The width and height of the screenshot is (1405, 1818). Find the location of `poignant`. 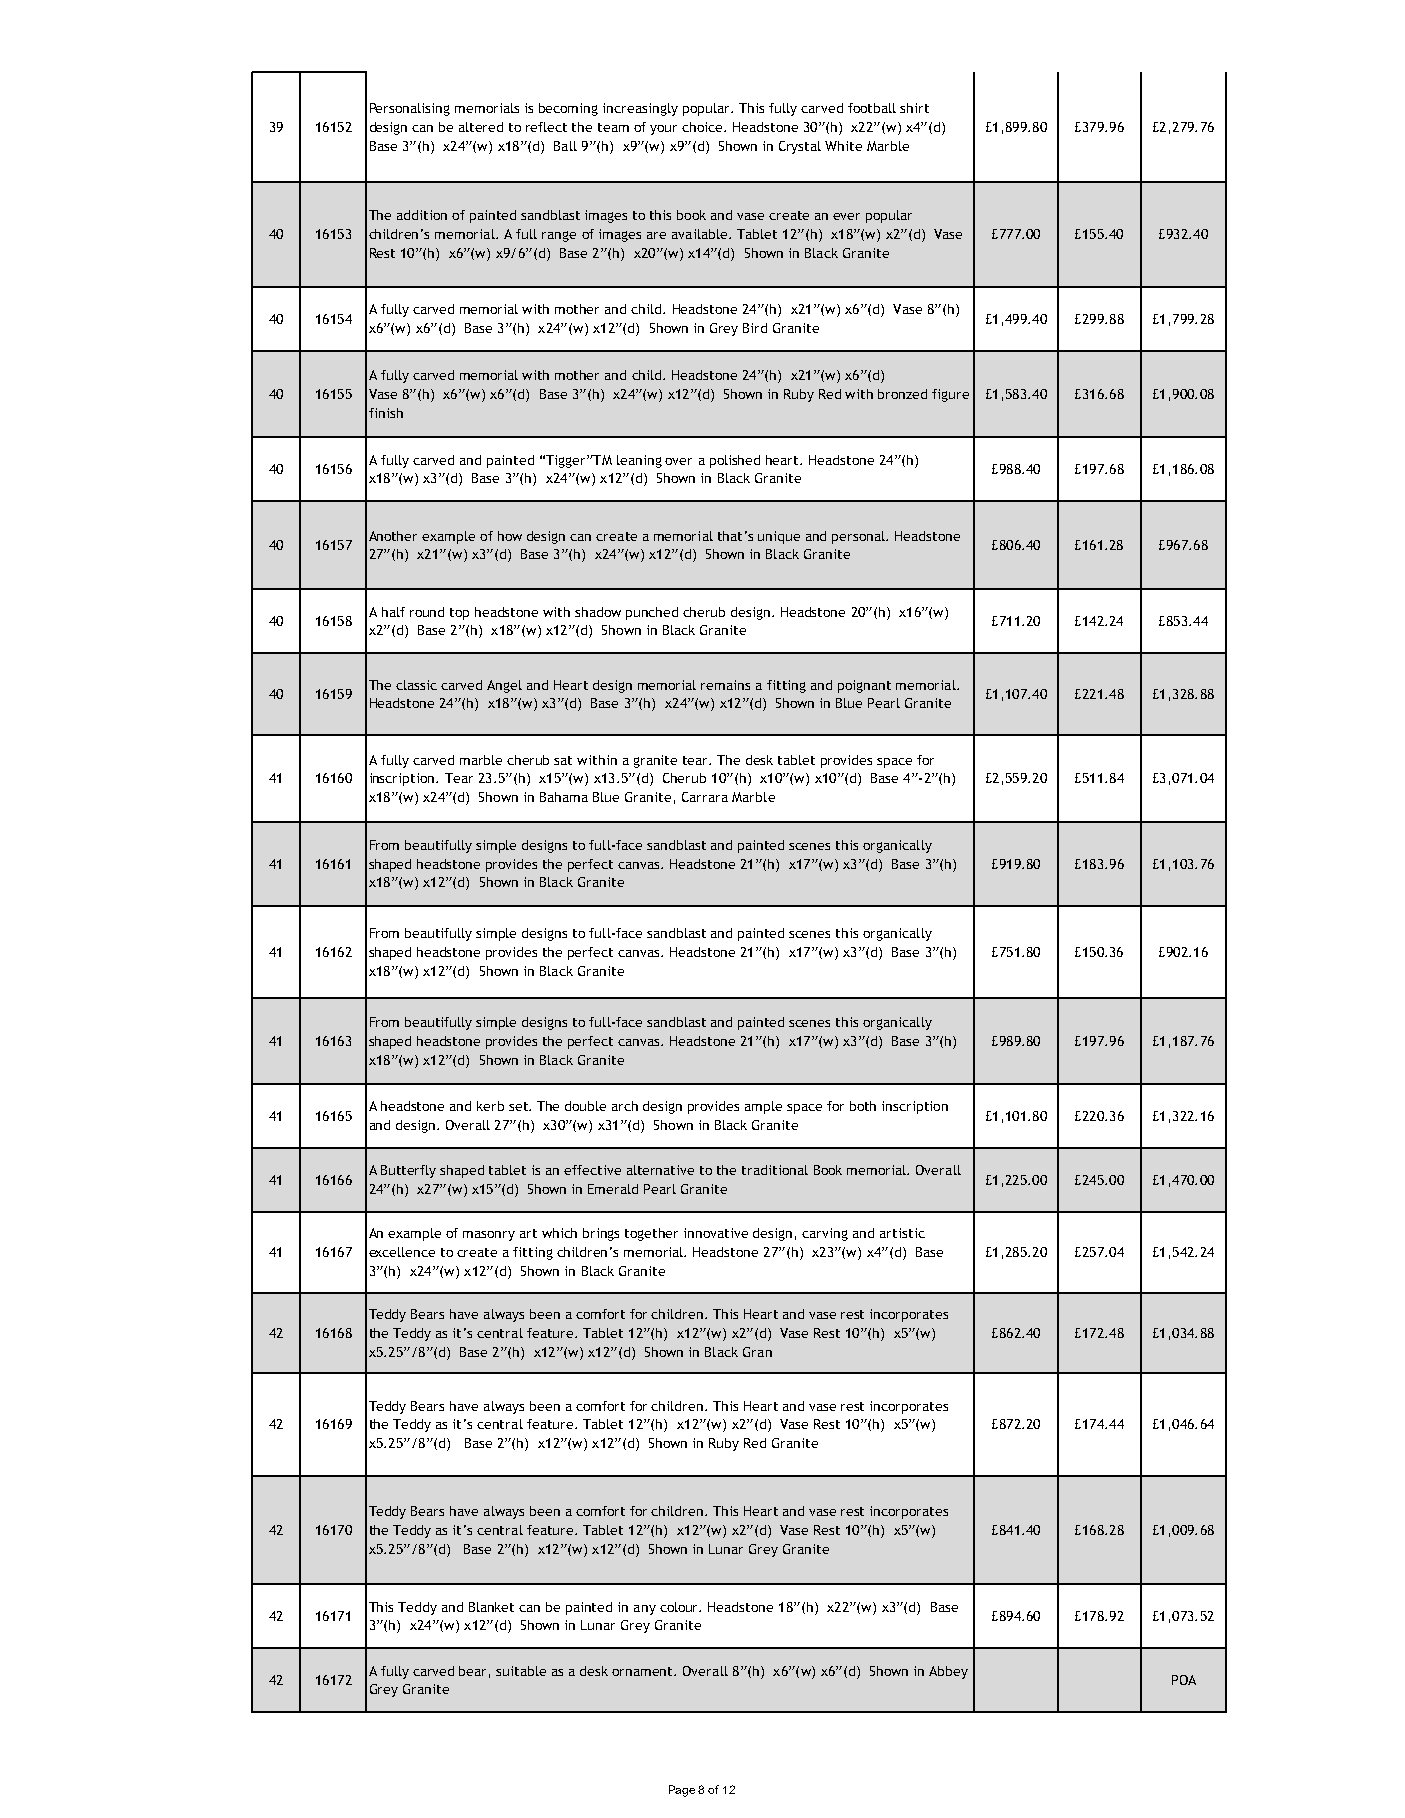

poignant is located at coordinates (864, 686).
